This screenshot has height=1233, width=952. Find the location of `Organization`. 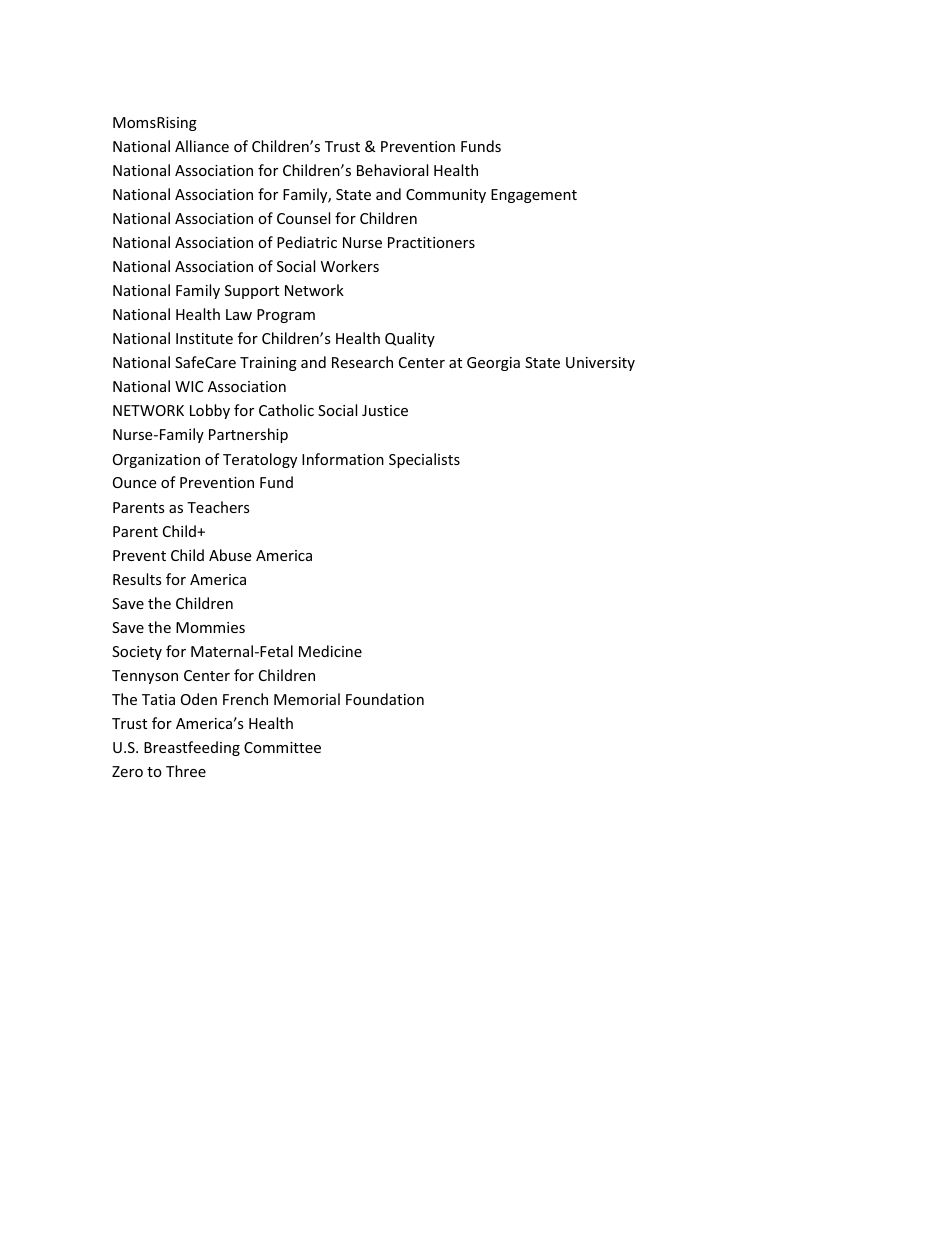

Organization is located at coordinates (156, 461).
